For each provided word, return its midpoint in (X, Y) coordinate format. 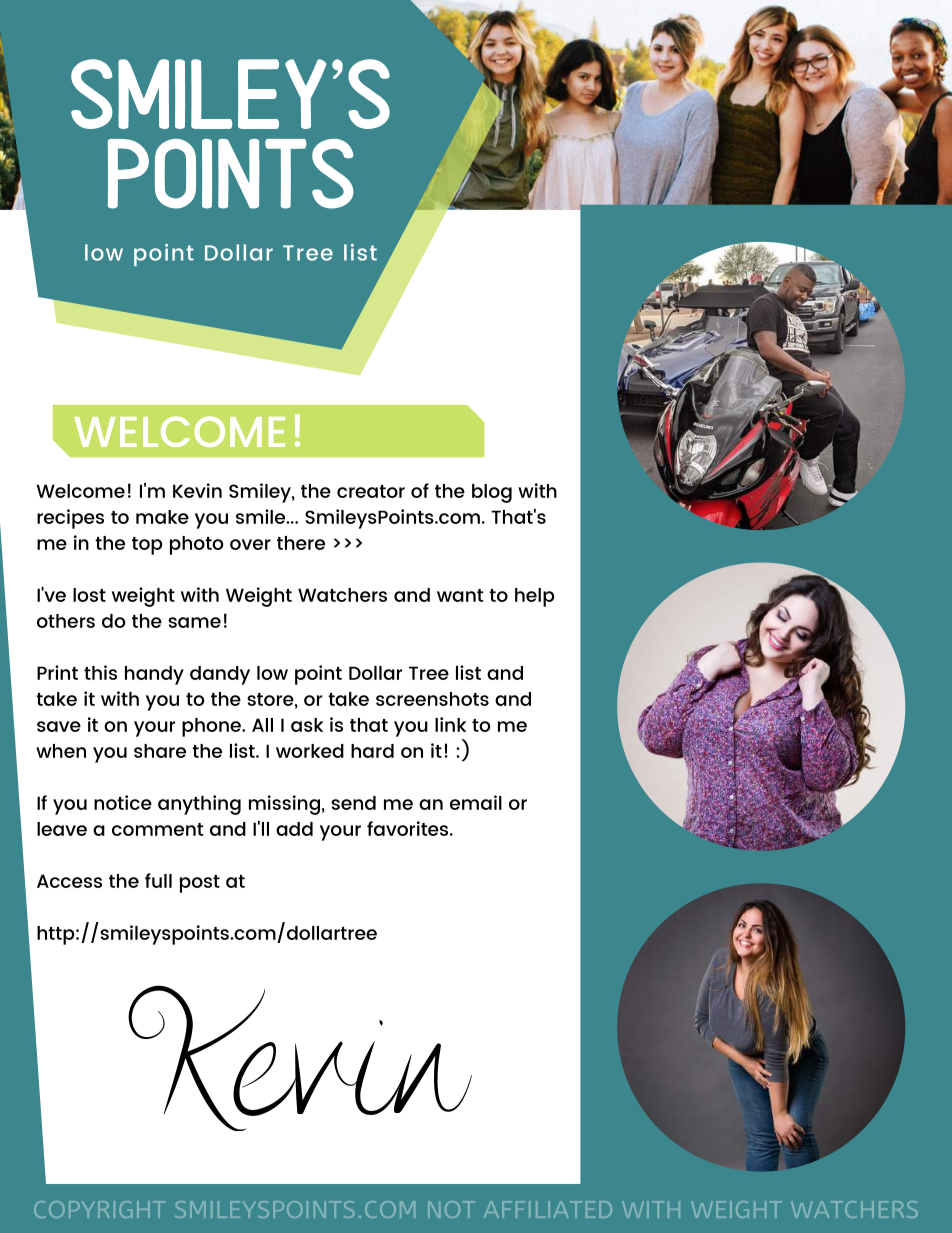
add (294, 829)
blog (492, 493)
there (301, 543)
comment (157, 829)
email (476, 802)
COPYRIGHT (99, 1209)
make (162, 517)
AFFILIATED (548, 1209)
